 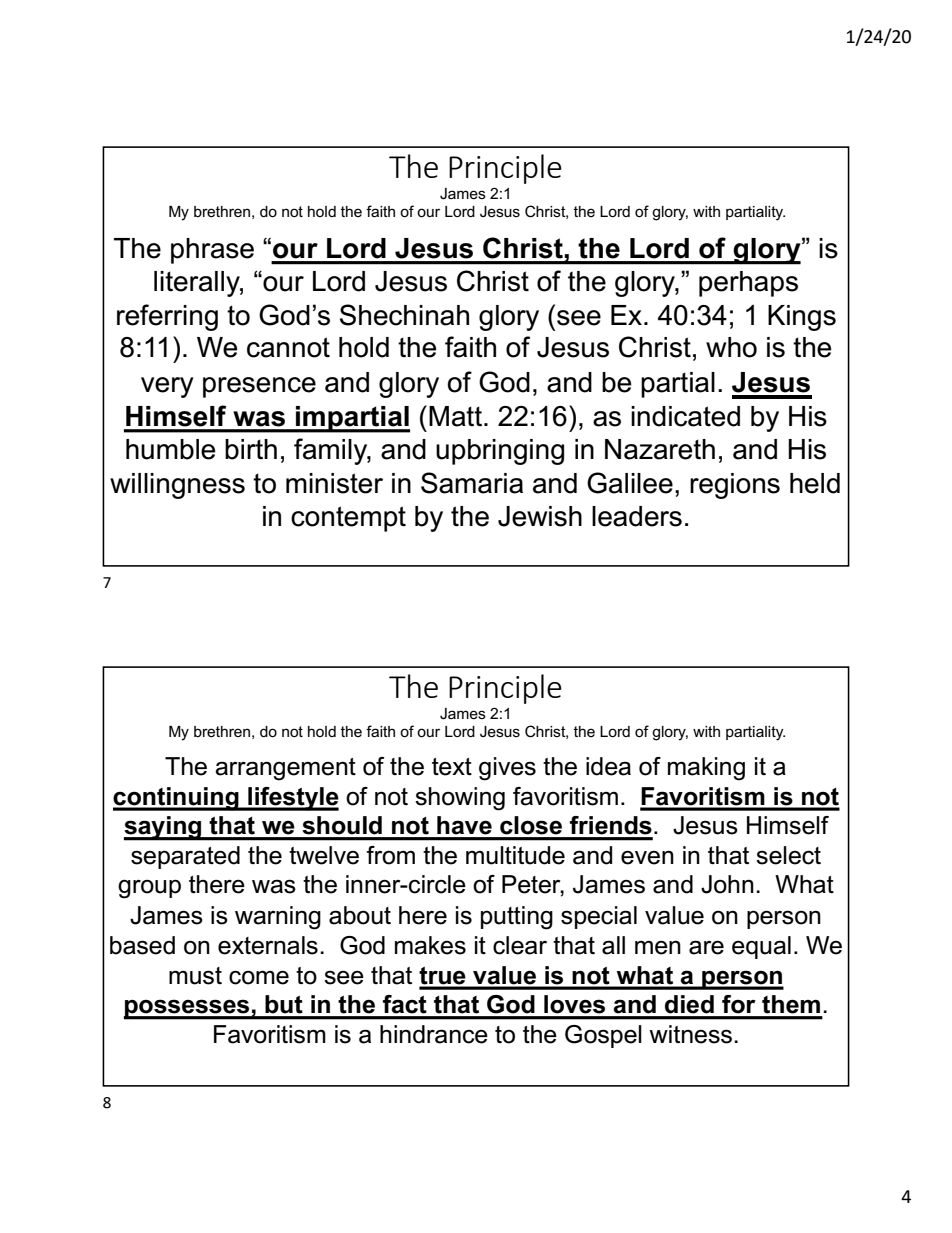 What do you see at coordinates (285, 769) in the screenshot?
I see `arrangement` at bounding box center [285, 769].
